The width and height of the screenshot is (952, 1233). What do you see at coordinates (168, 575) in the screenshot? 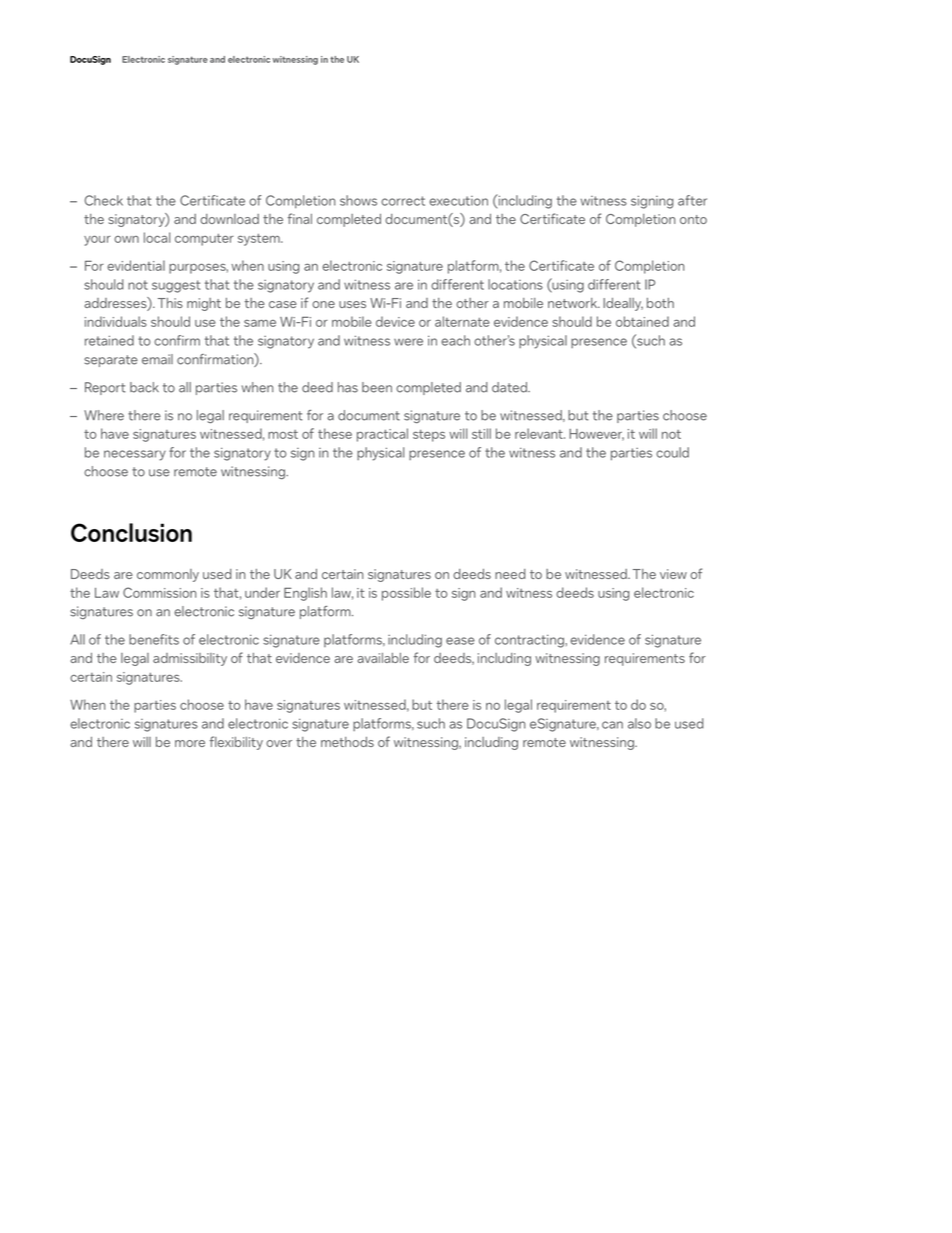
I see `commonly` at bounding box center [168, 575].
